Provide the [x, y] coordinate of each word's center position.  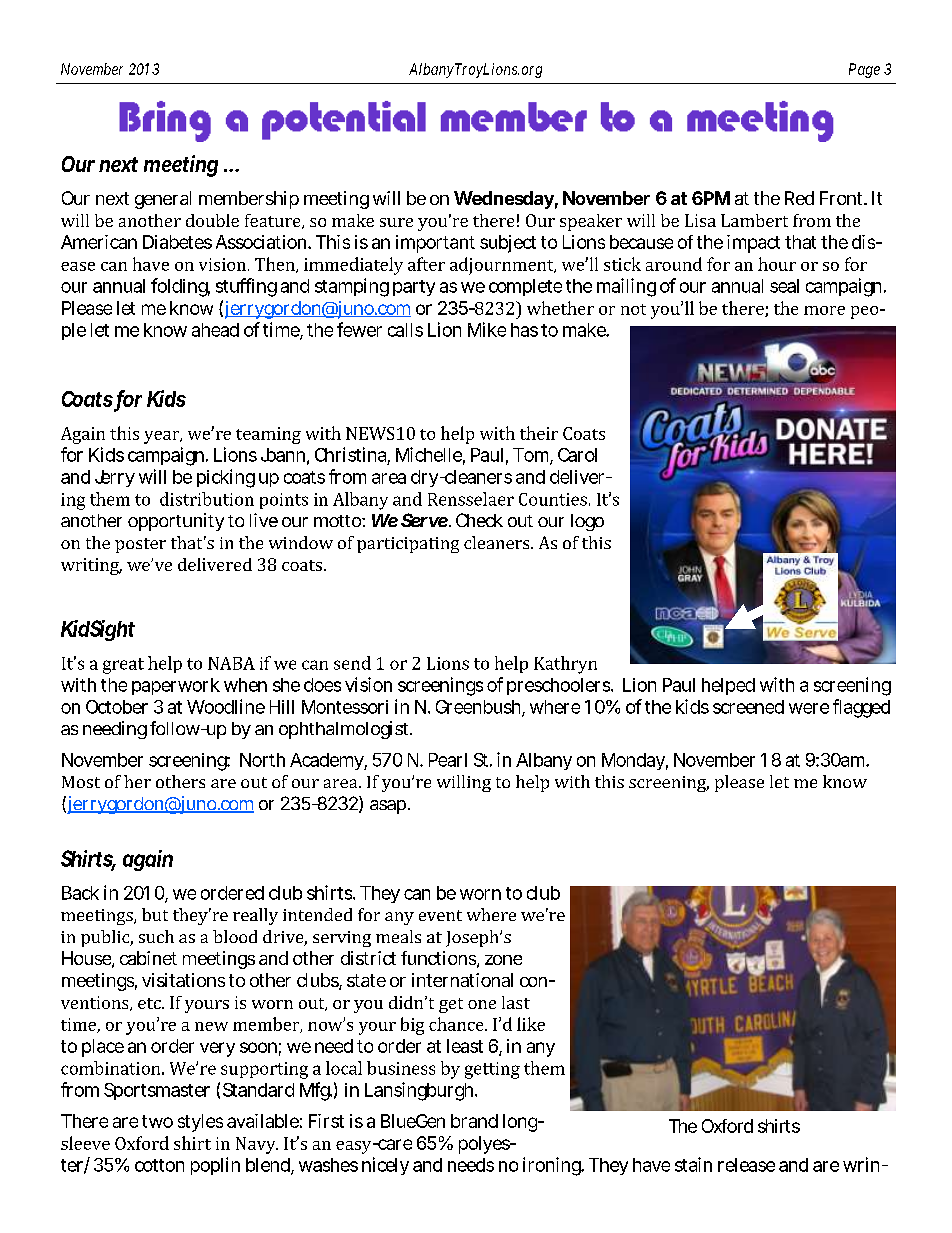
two [157, 1121]
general [163, 200]
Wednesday [504, 200]
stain [693, 1164]
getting [492, 1070]
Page [864, 70]
